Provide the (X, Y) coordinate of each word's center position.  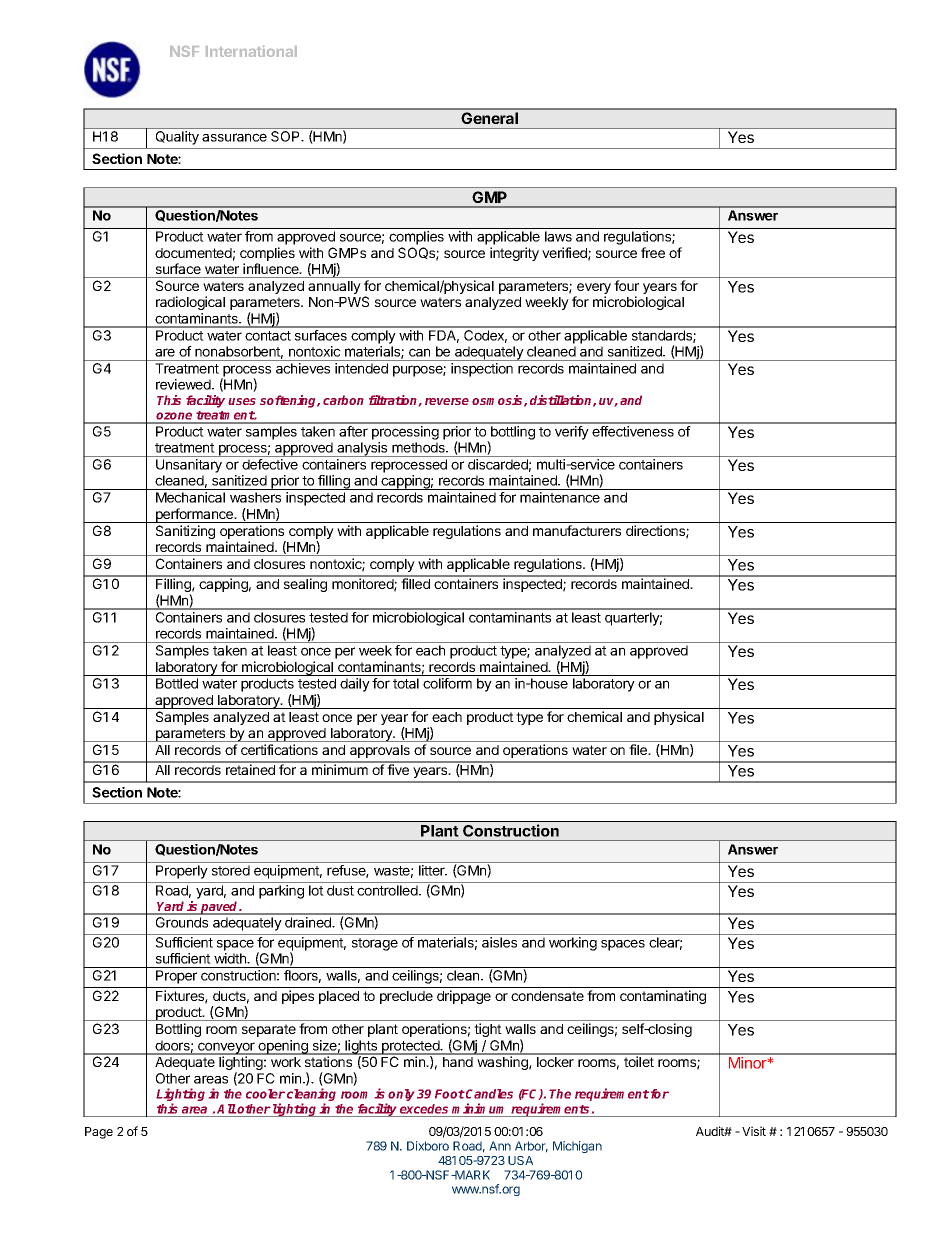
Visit (754, 1131)
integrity (514, 254)
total (406, 683)
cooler (265, 1094)
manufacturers (577, 530)
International (251, 51)
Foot (450, 1094)
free (653, 252)
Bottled (177, 683)
